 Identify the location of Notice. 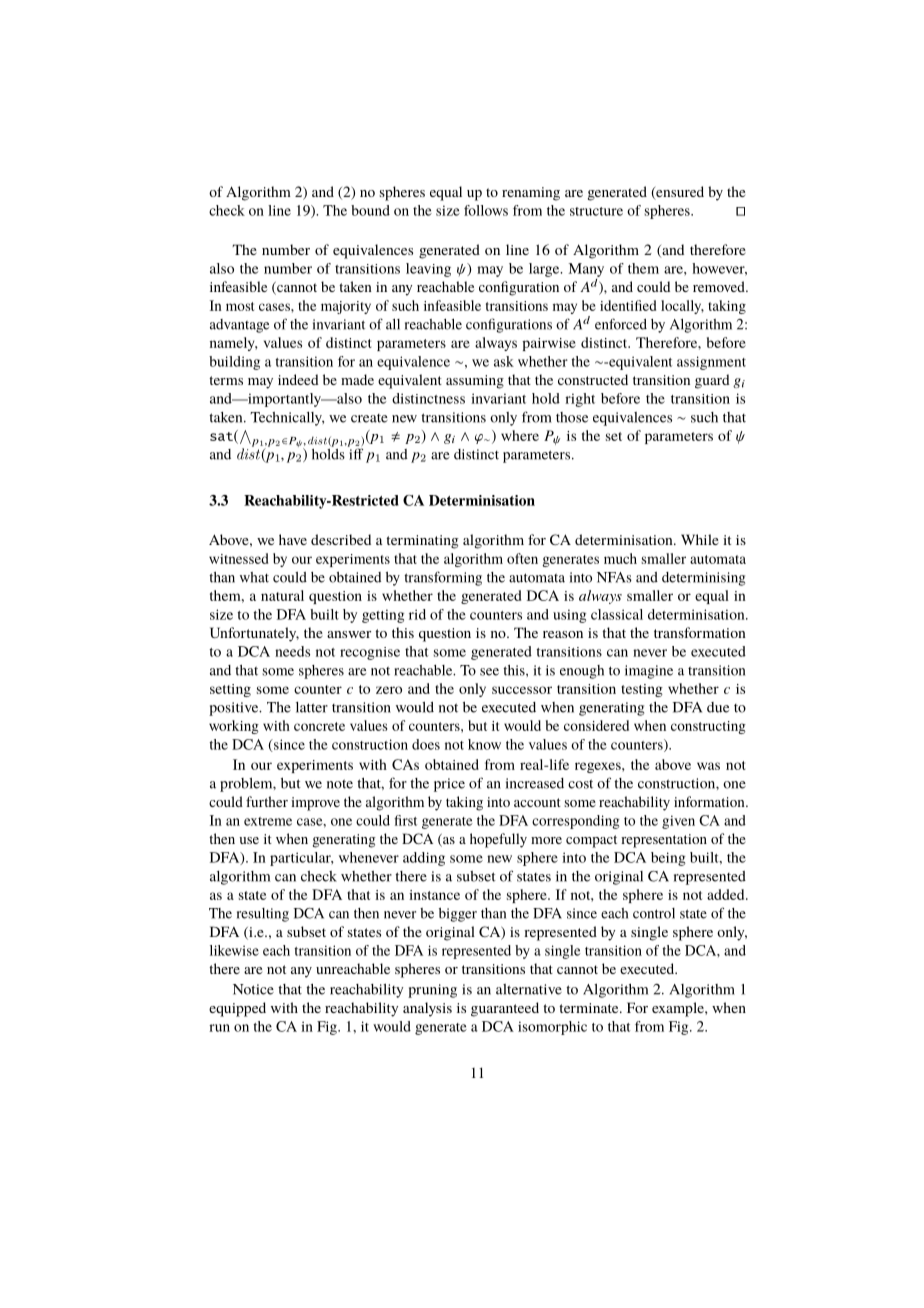
(253, 989).
